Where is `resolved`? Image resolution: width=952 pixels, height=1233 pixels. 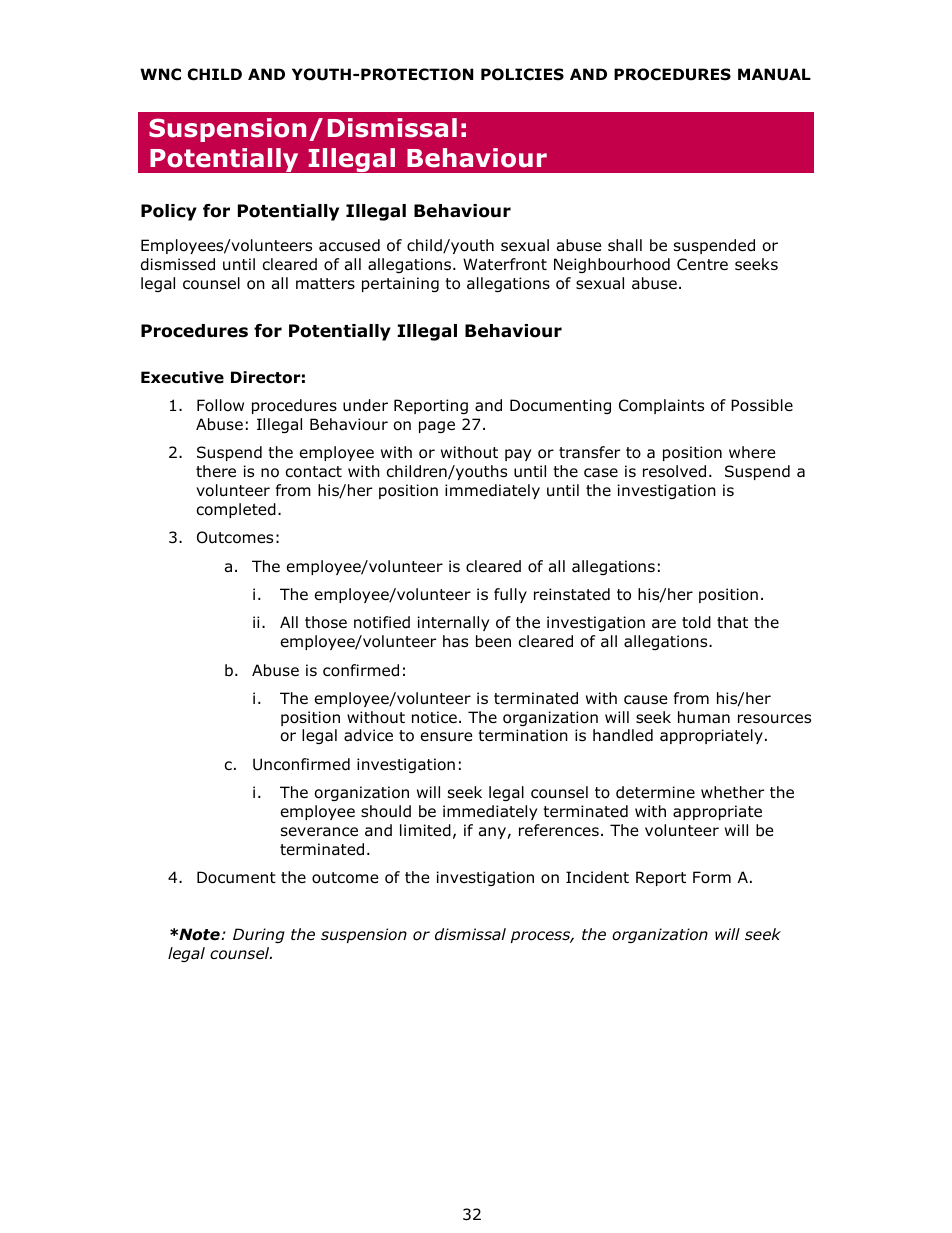
resolved is located at coordinates (674, 471).
